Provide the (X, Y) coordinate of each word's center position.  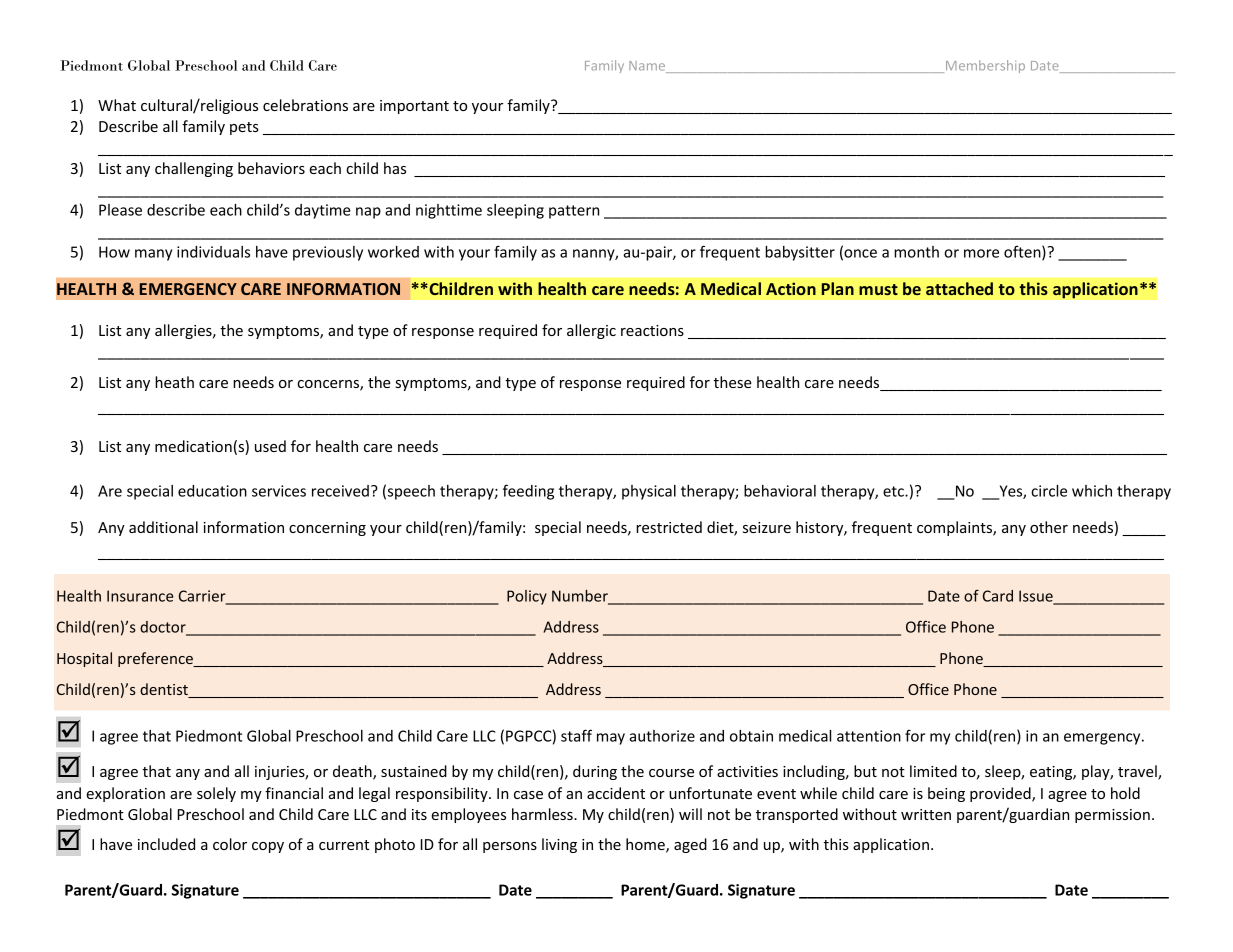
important (414, 107)
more (981, 253)
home (646, 845)
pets (244, 128)
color (230, 844)
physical (649, 492)
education (212, 491)
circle (1049, 491)
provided (1001, 794)
